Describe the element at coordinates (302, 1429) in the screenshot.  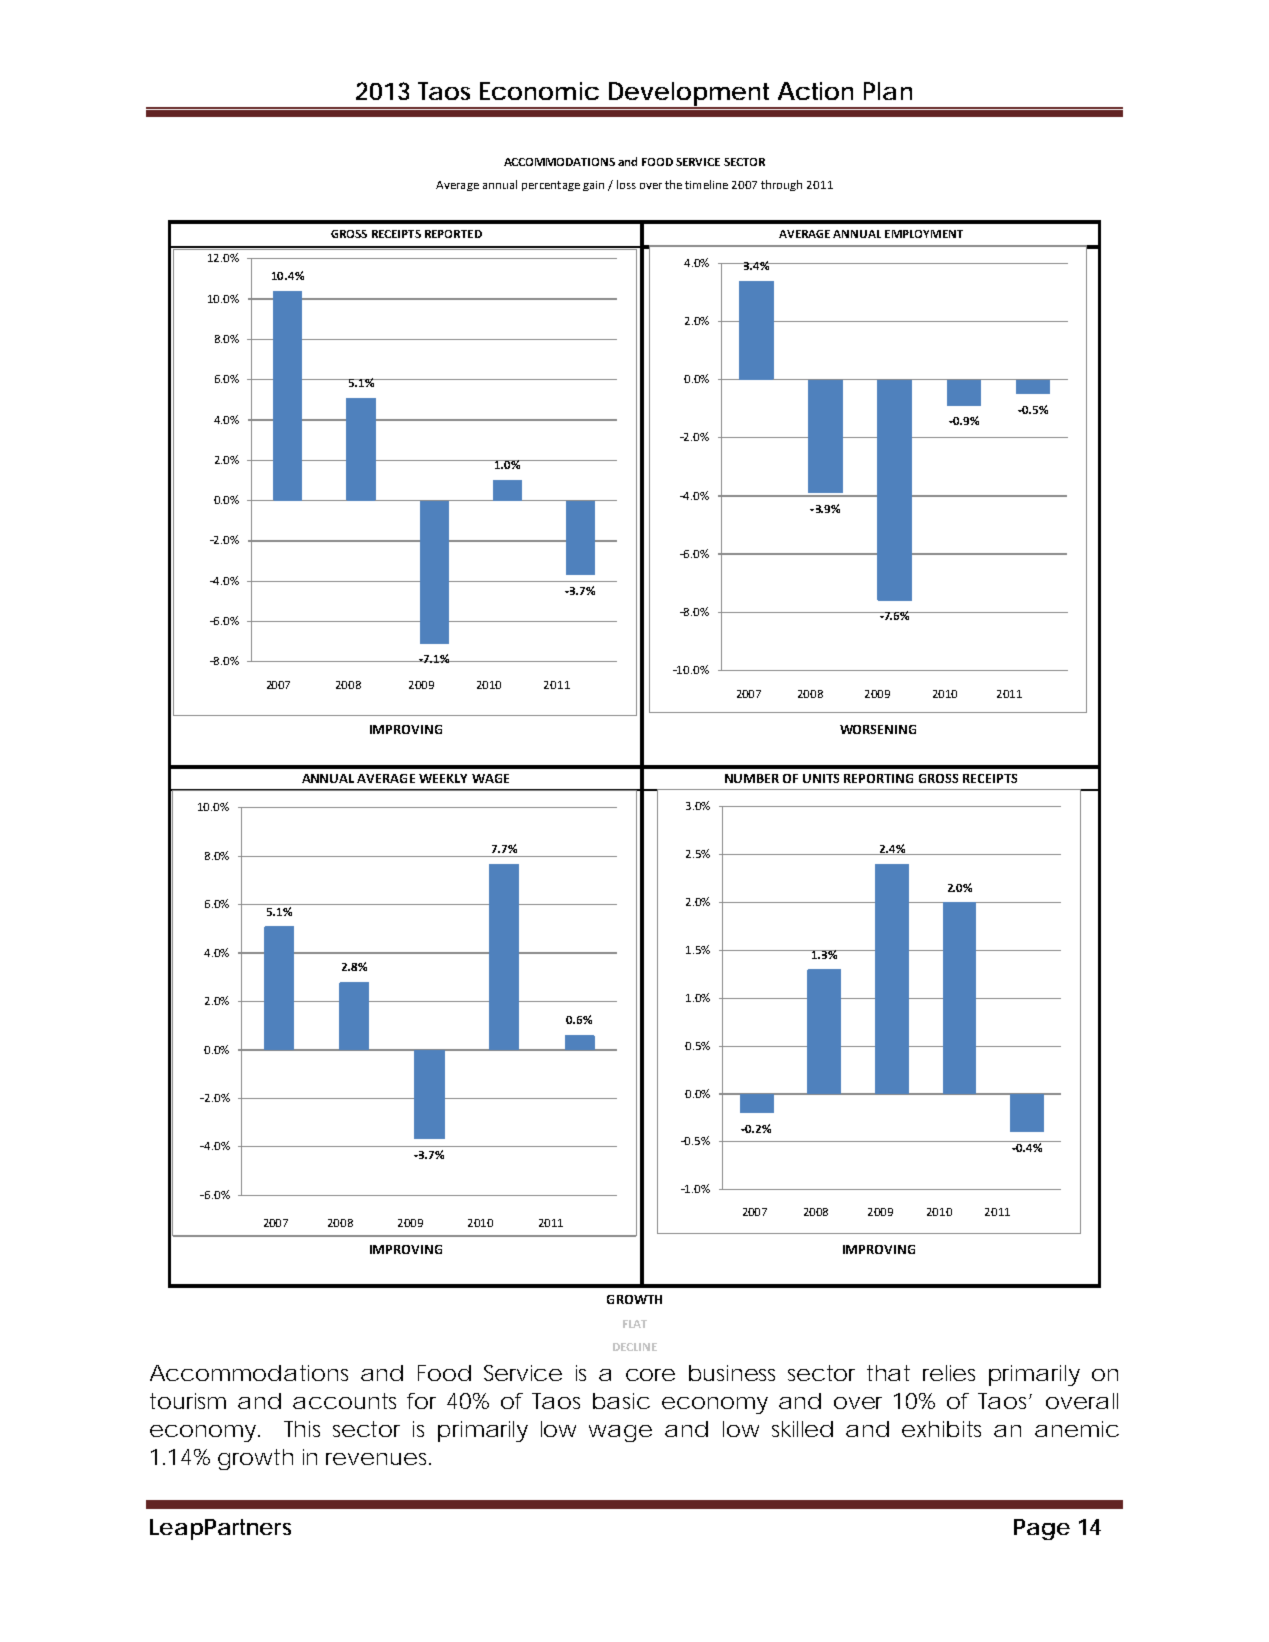
I see `This` at that location.
